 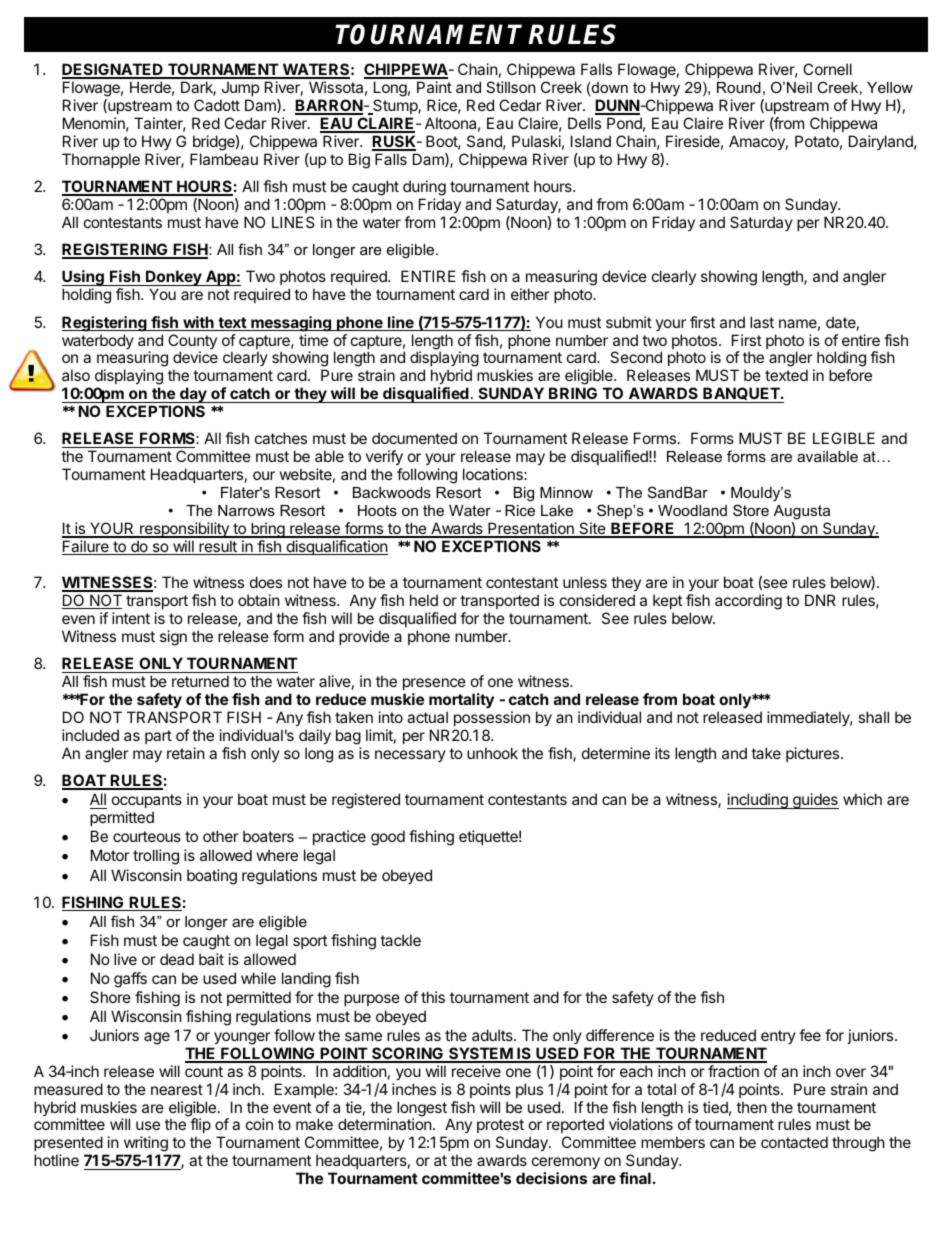 I want to click on last, so click(x=762, y=322).
